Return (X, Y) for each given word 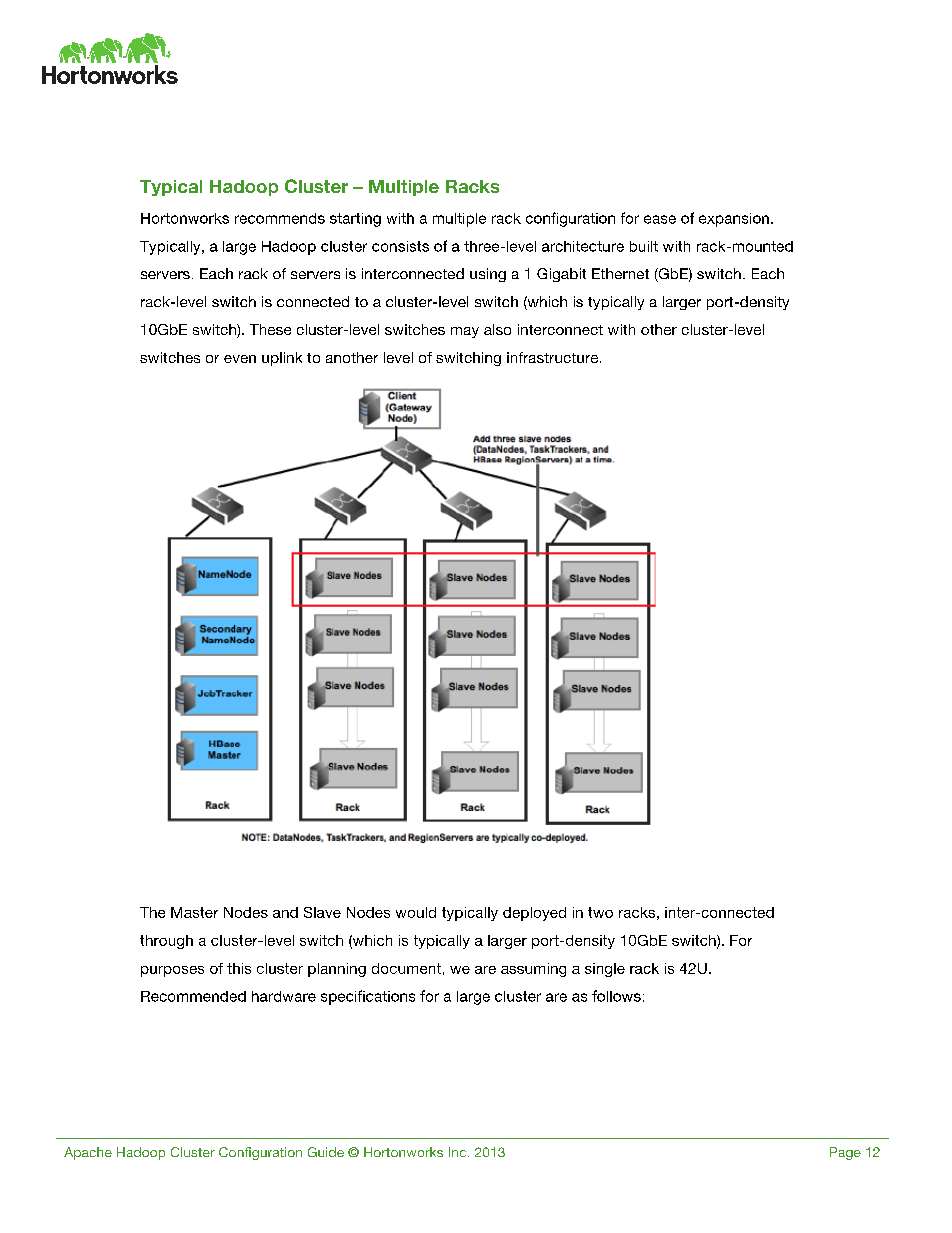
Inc (459, 1152)
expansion (734, 220)
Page (845, 1153)
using (488, 275)
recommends (280, 218)
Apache (88, 1153)
